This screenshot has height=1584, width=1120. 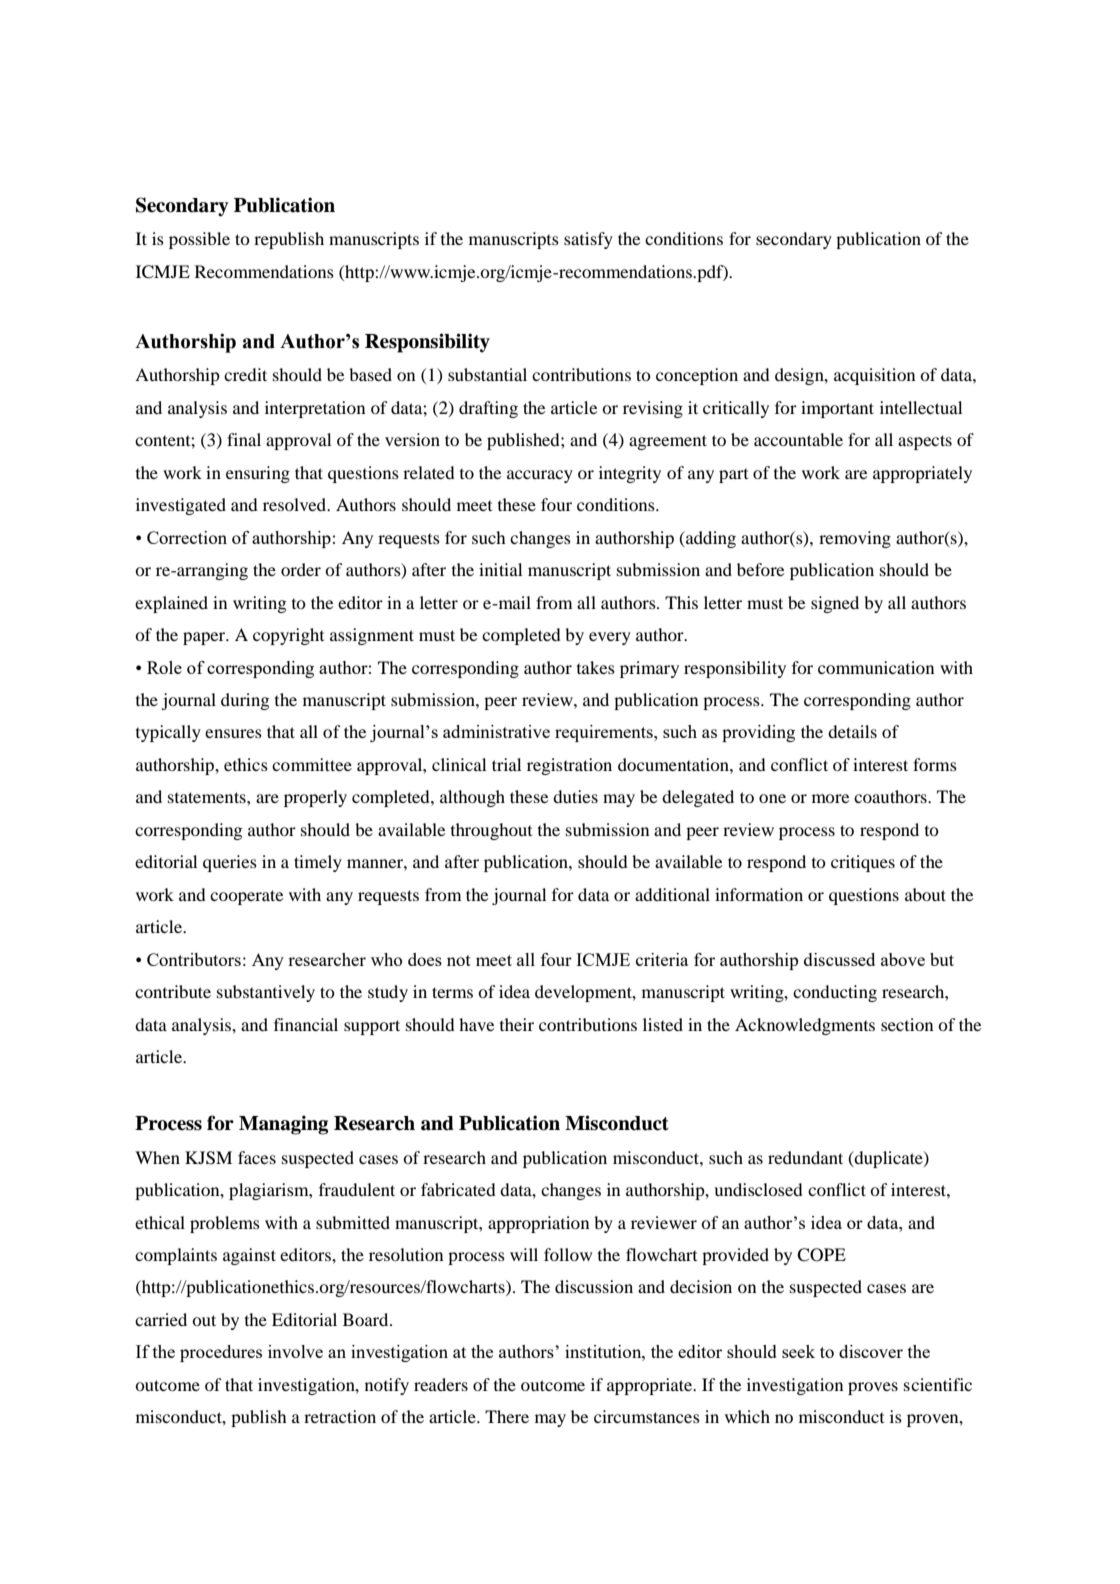 I want to click on duties, so click(x=575, y=796).
